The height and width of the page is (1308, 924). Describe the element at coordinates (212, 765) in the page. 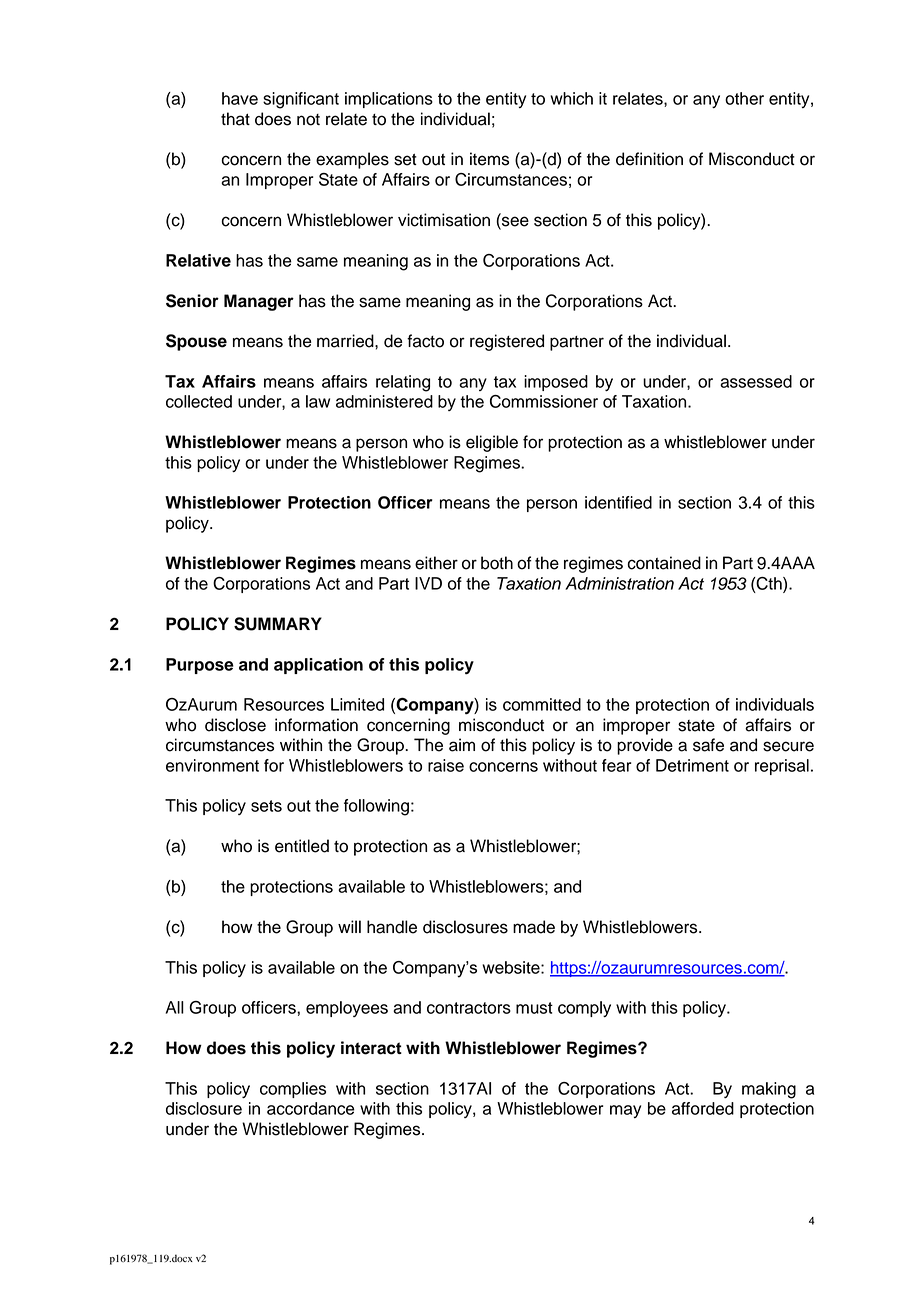

I see `environment` at that location.
